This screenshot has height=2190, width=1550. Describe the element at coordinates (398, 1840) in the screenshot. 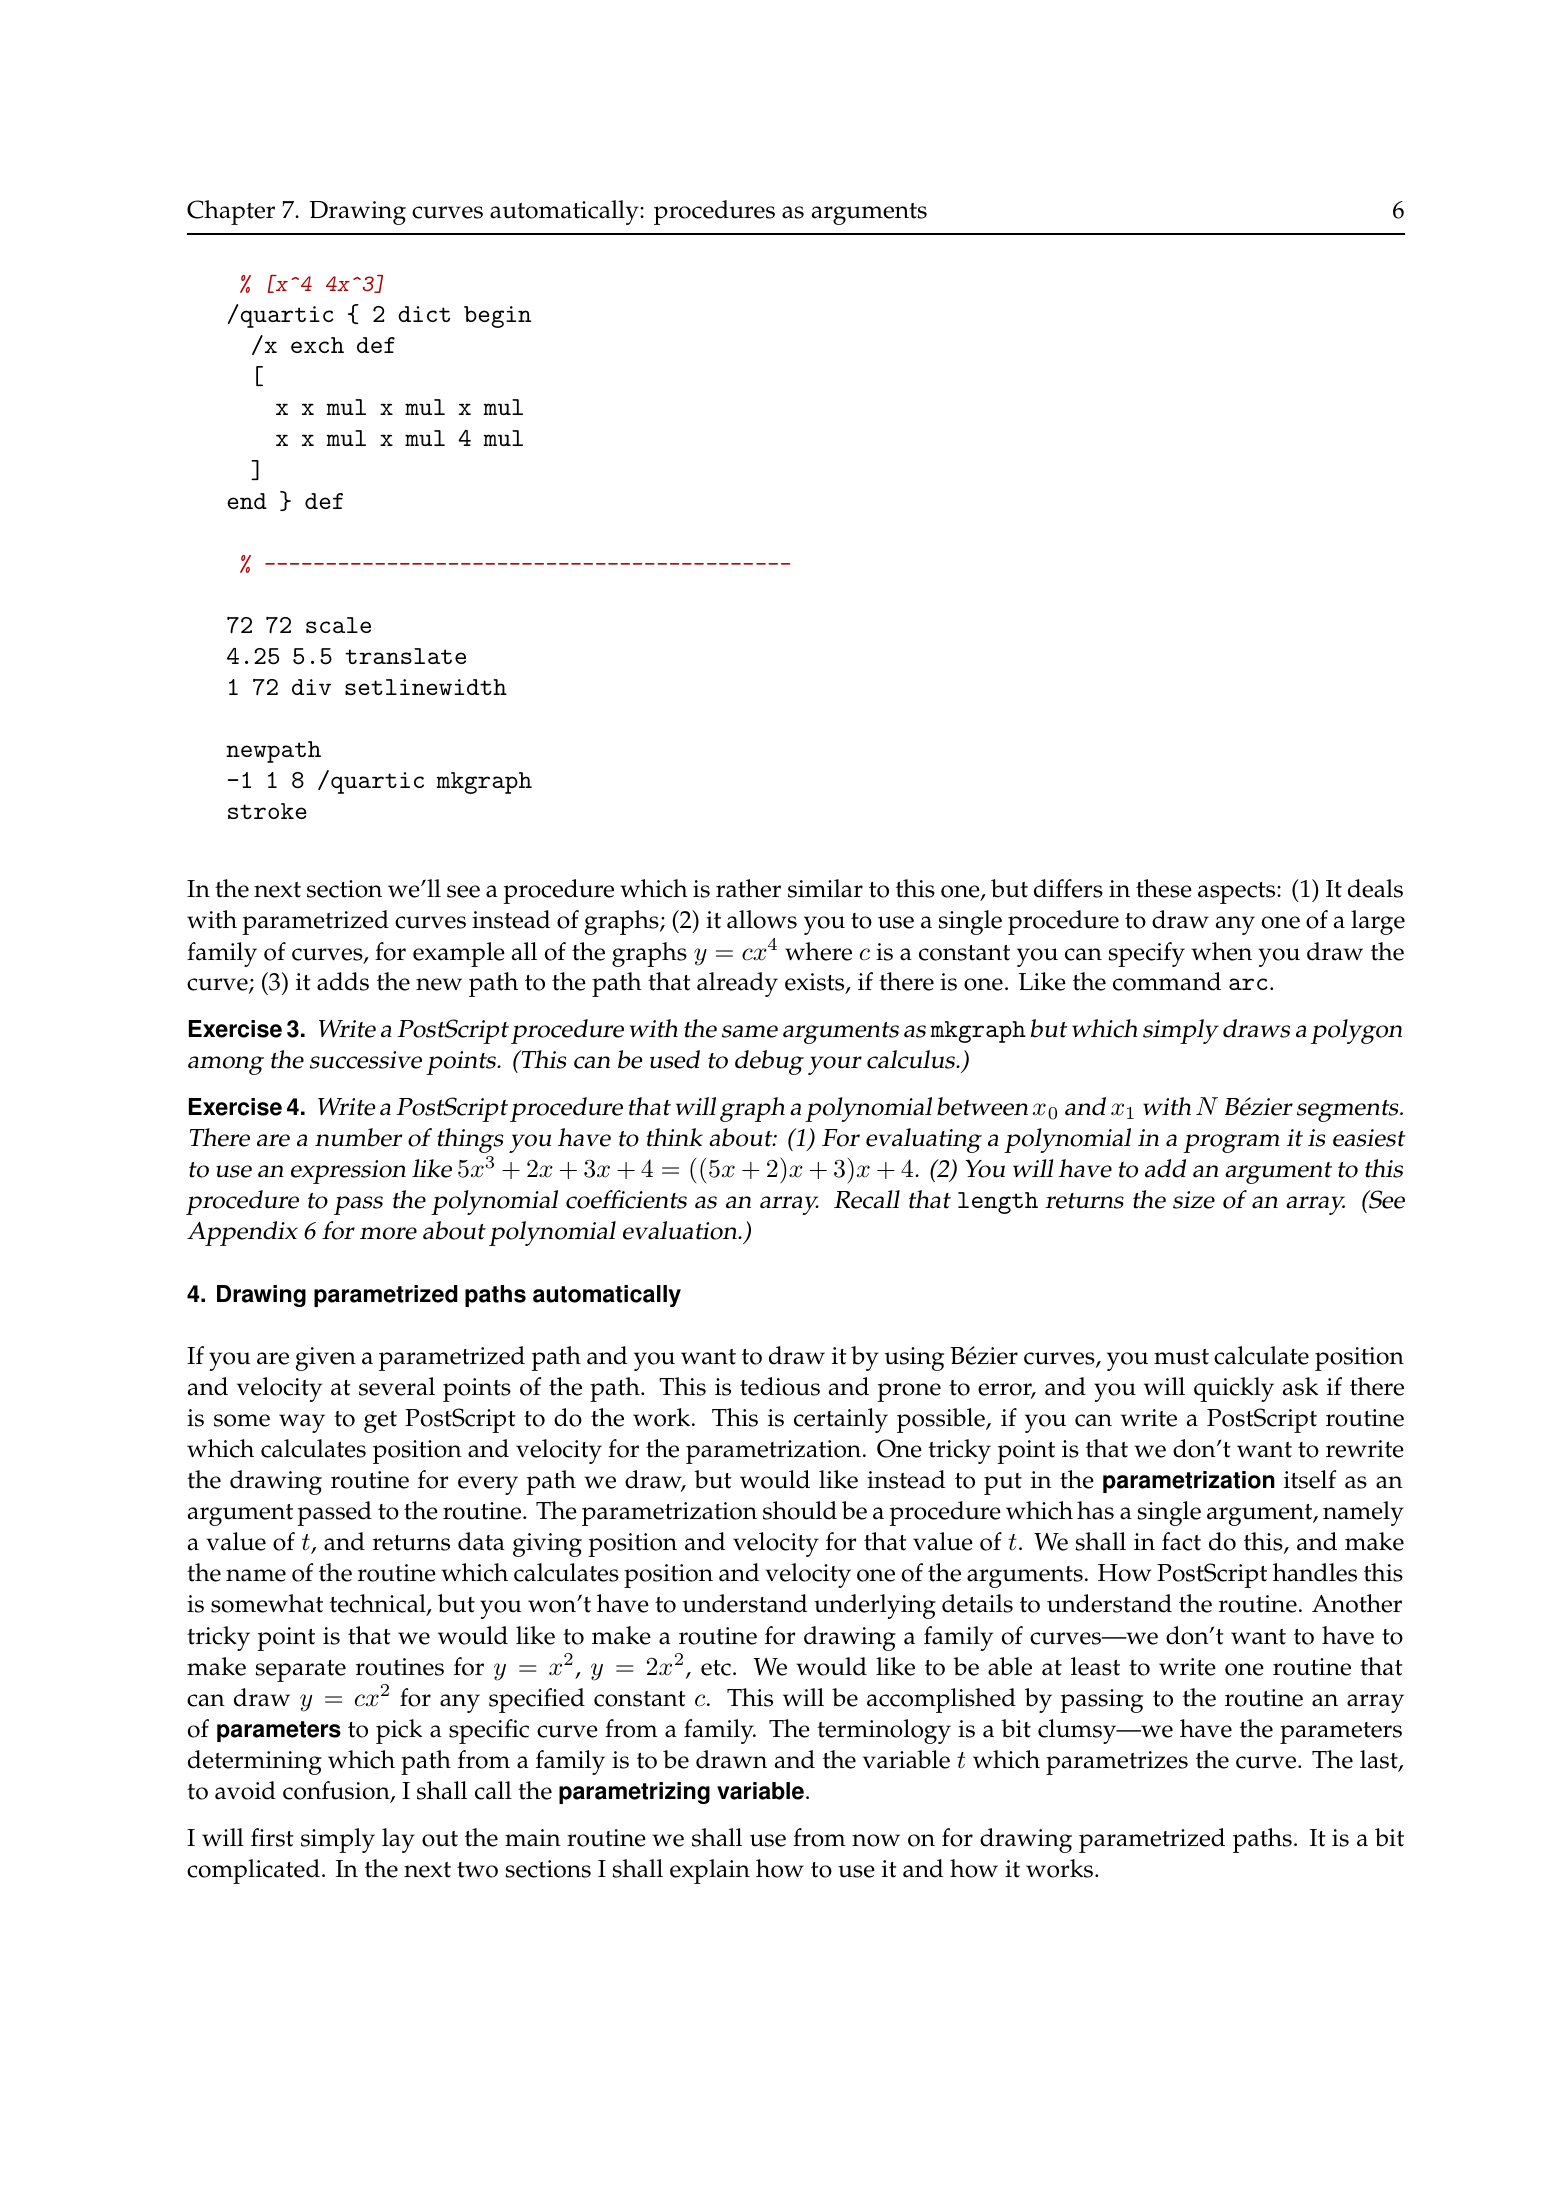

I see `lay` at that location.
